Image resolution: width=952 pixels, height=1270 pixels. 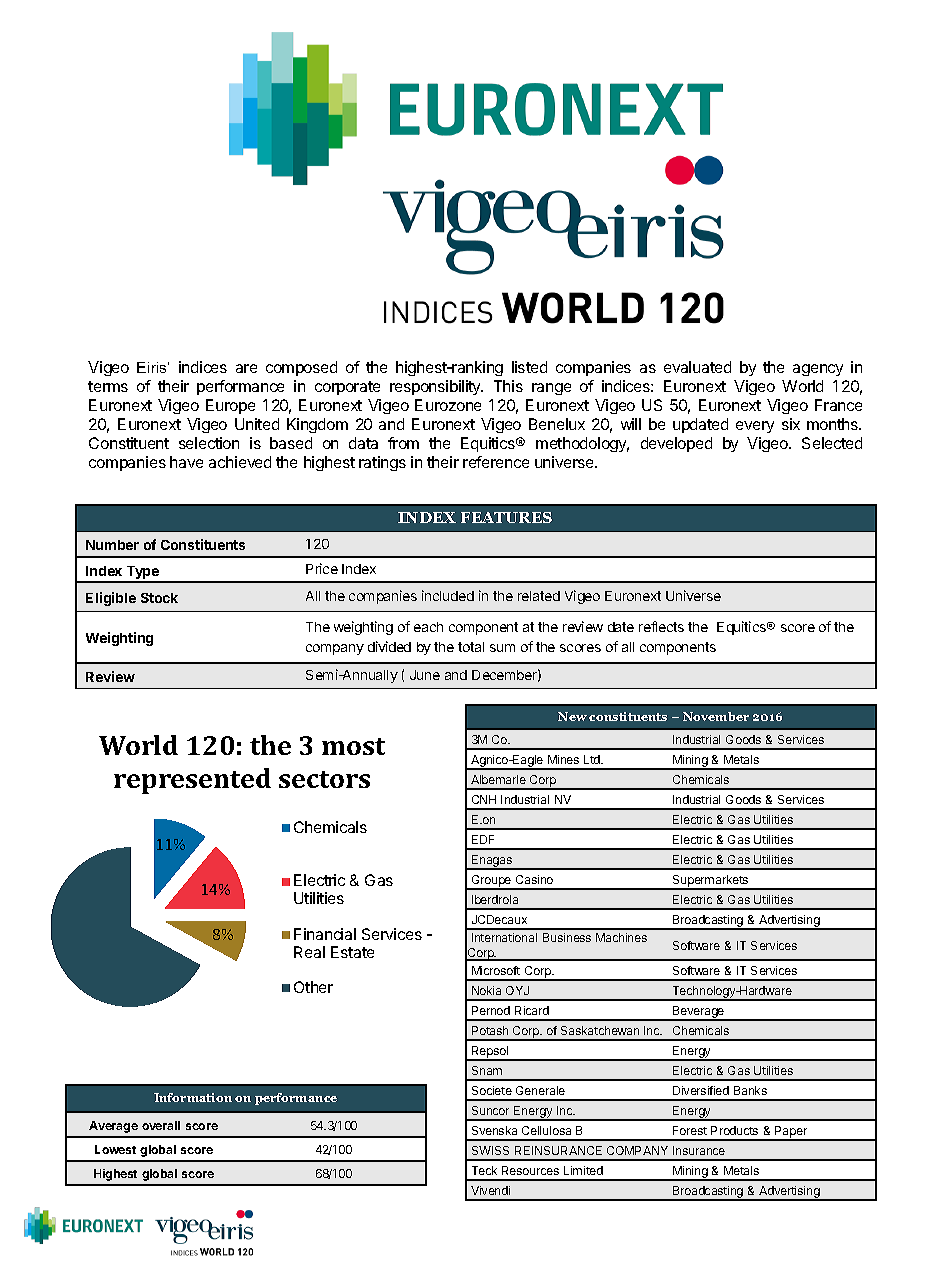 I want to click on Eurozone, so click(x=448, y=405).
